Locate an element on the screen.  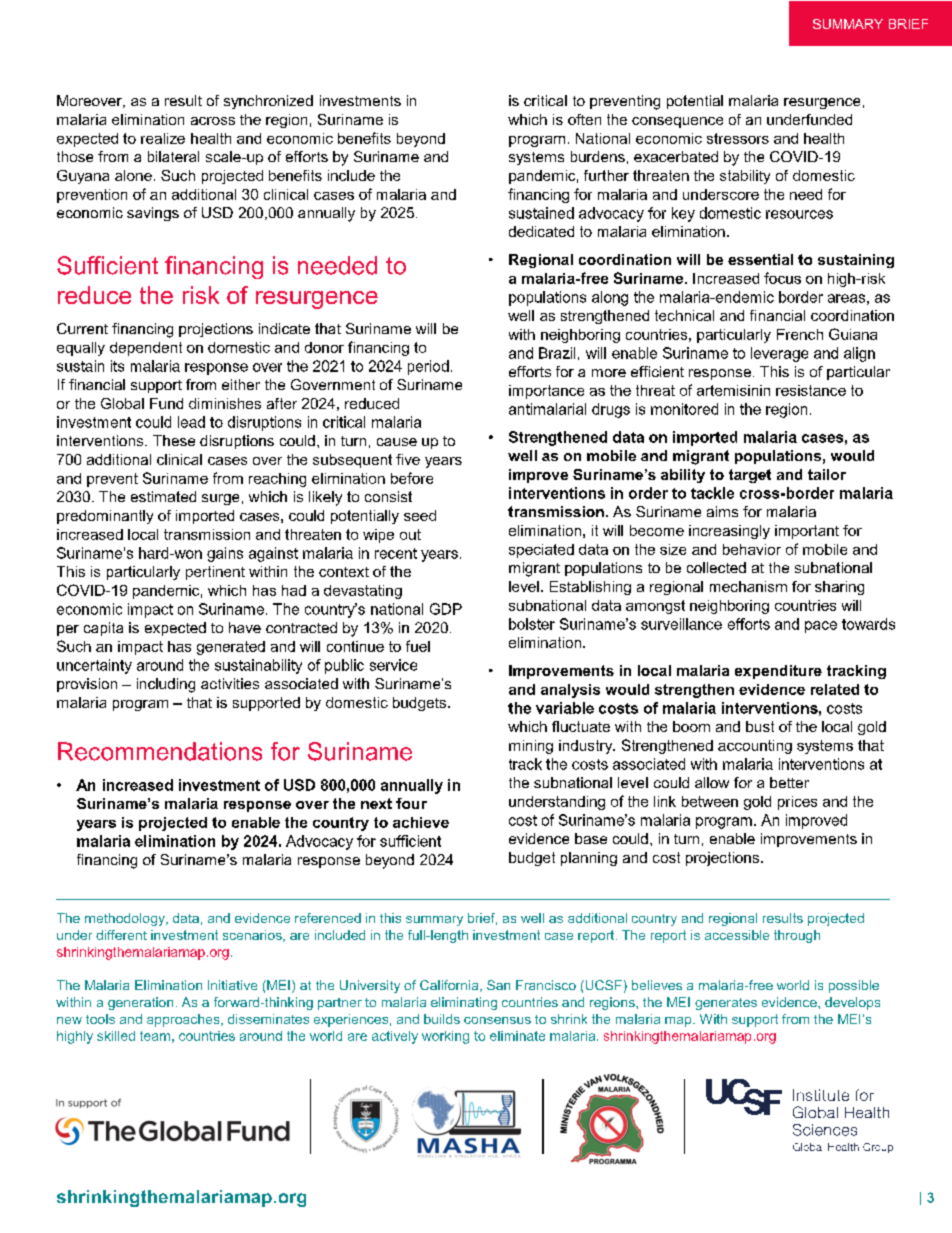
period is located at coordinates (428, 367).
